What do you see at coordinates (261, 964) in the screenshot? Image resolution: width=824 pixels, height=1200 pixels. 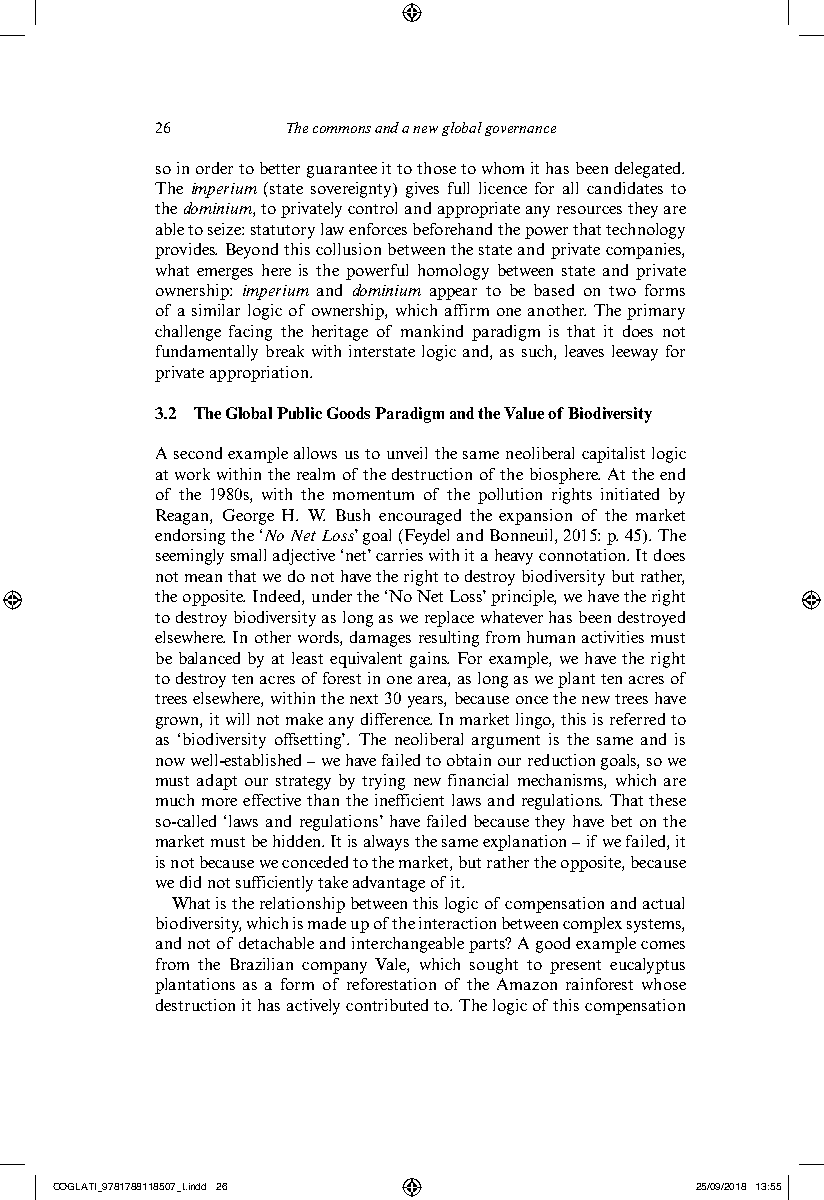 I see `Brazilian` at bounding box center [261, 964].
